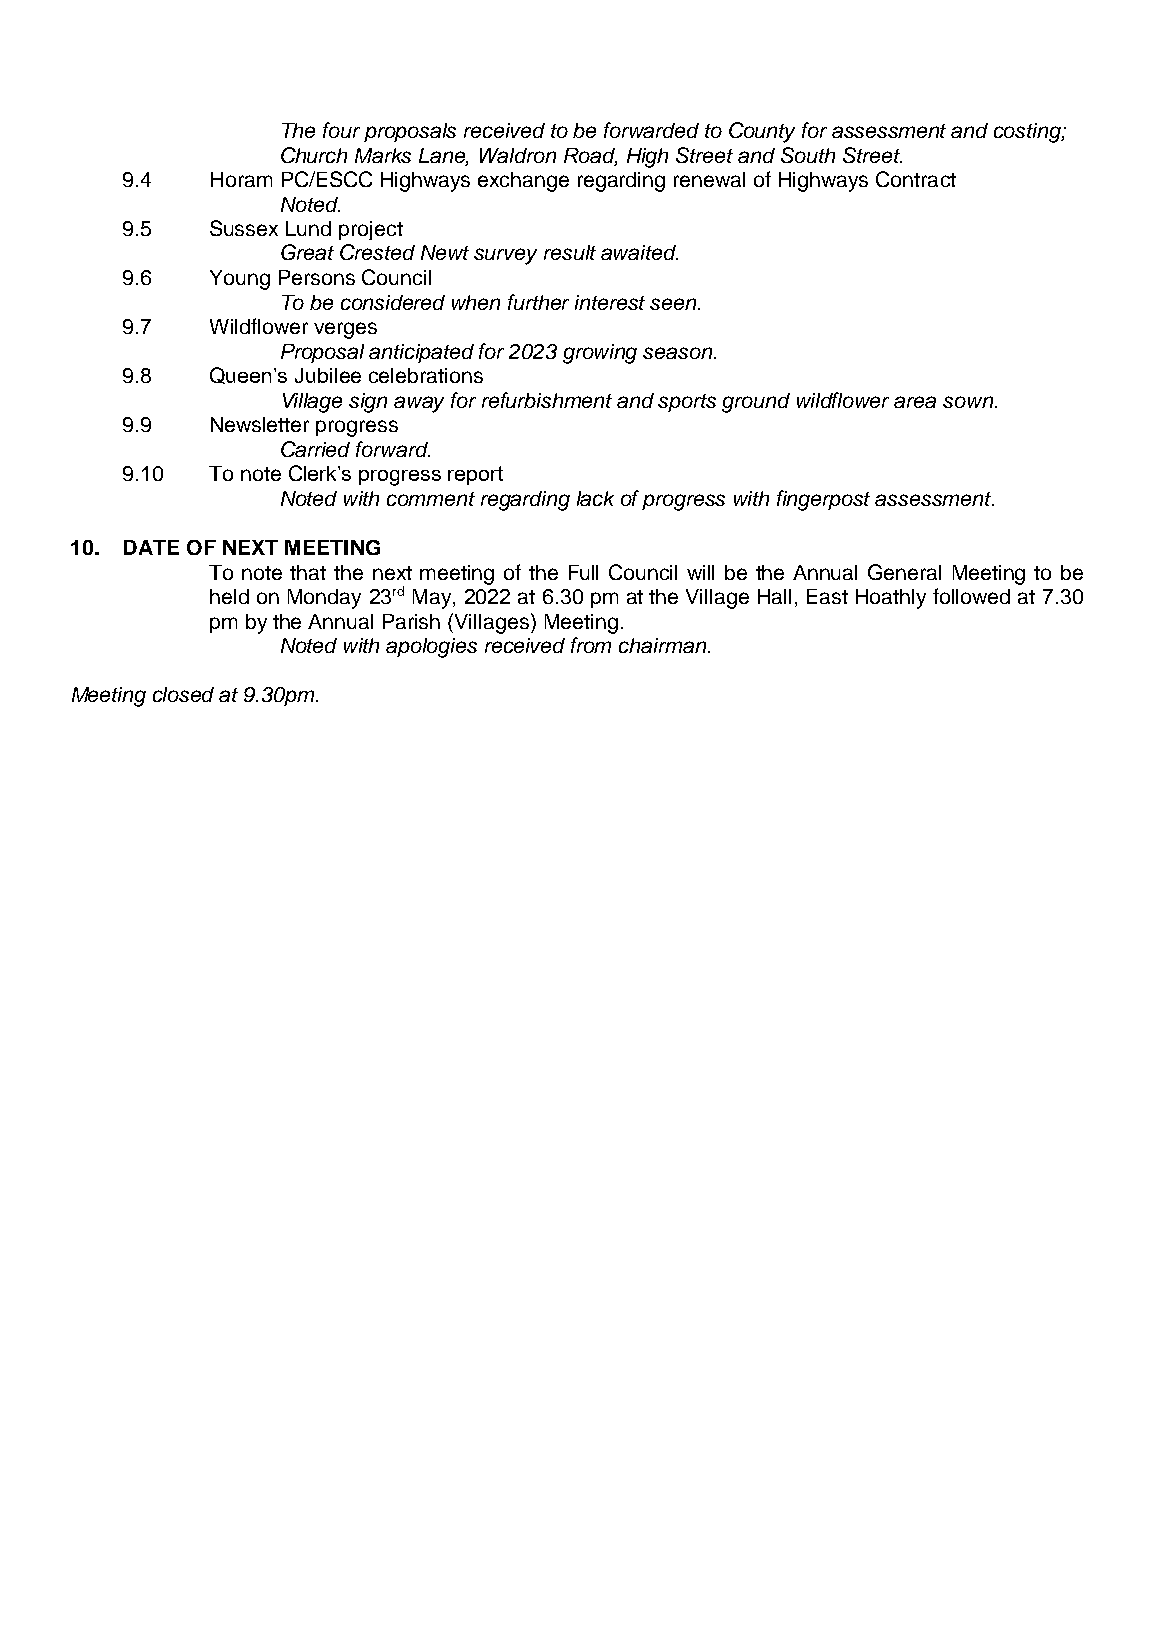 Image resolution: width=1154 pixels, height=1633 pixels. Describe the element at coordinates (315, 449) in the screenshot. I see `Carried` at that location.
